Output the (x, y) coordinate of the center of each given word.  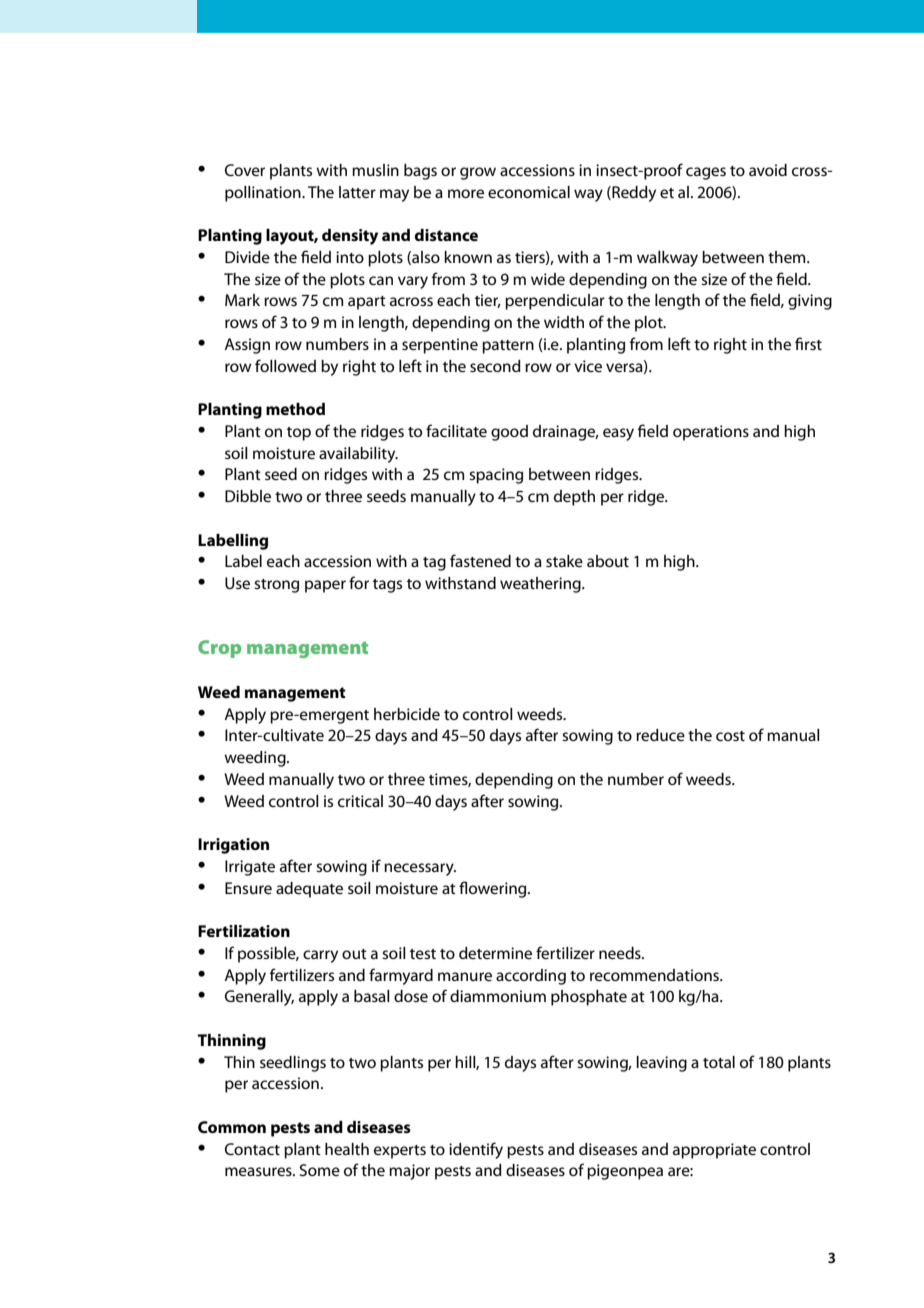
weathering (541, 585)
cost (730, 736)
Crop (219, 649)
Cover (245, 170)
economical (529, 192)
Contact (252, 1149)
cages (706, 173)
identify (476, 1150)
